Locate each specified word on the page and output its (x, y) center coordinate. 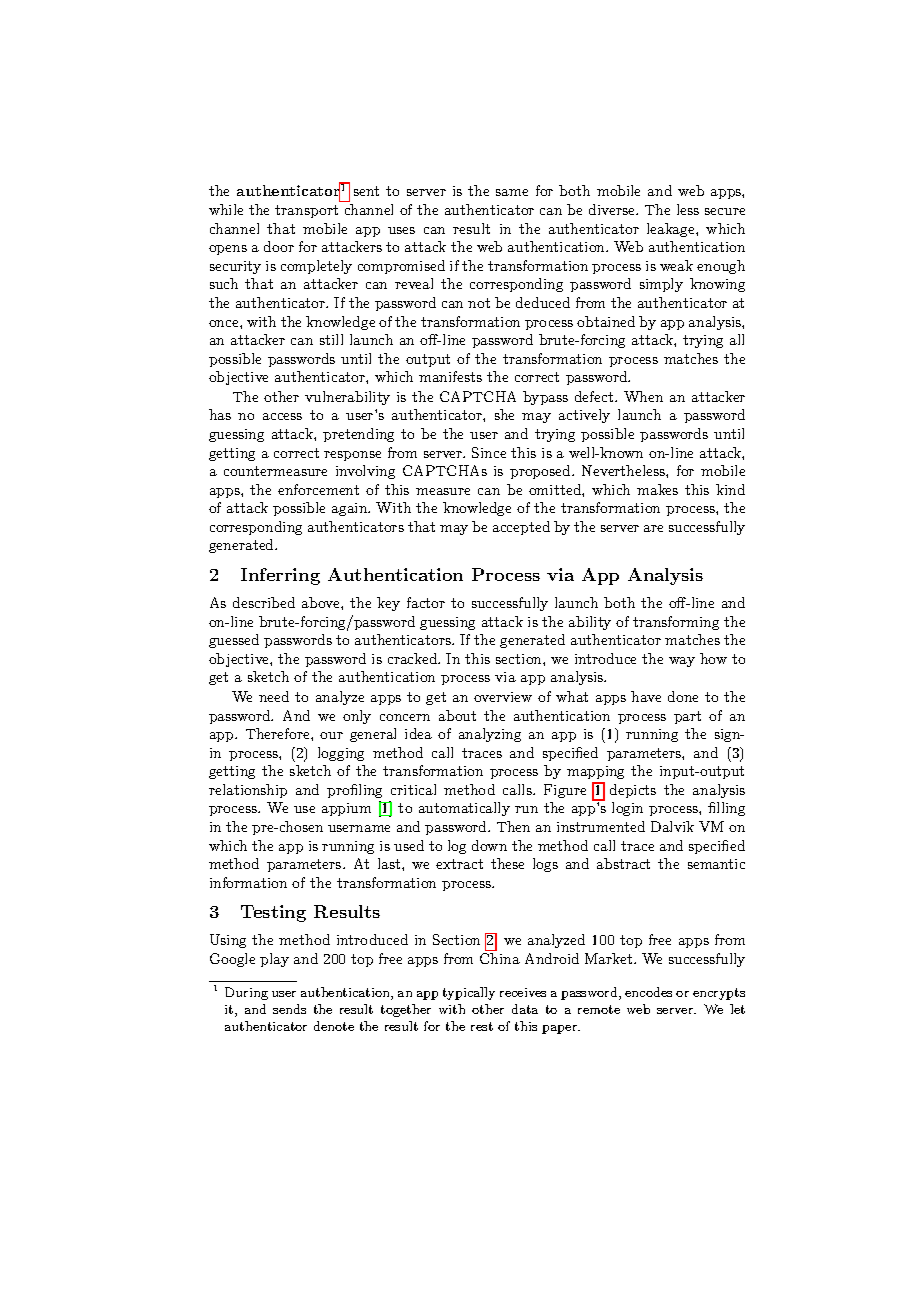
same (512, 192)
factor (426, 602)
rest (482, 1026)
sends (289, 1009)
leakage (672, 230)
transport (306, 211)
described (264, 602)
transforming (676, 623)
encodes (648, 992)
